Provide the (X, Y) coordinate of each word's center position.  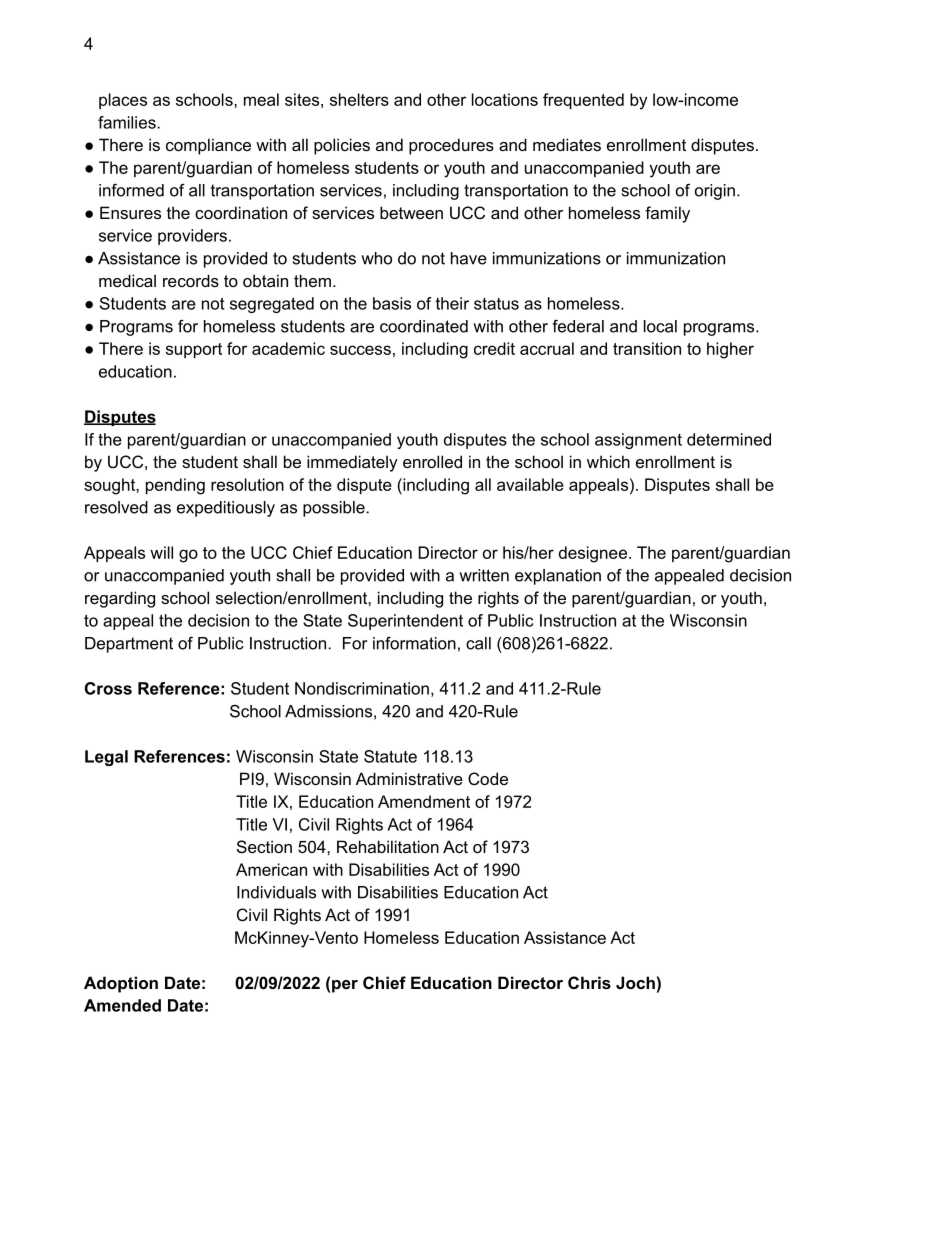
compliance (208, 146)
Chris (589, 982)
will (161, 552)
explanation (558, 577)
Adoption (121, 984)
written (484, 575)
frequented (583, 101)
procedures (451, 146)
